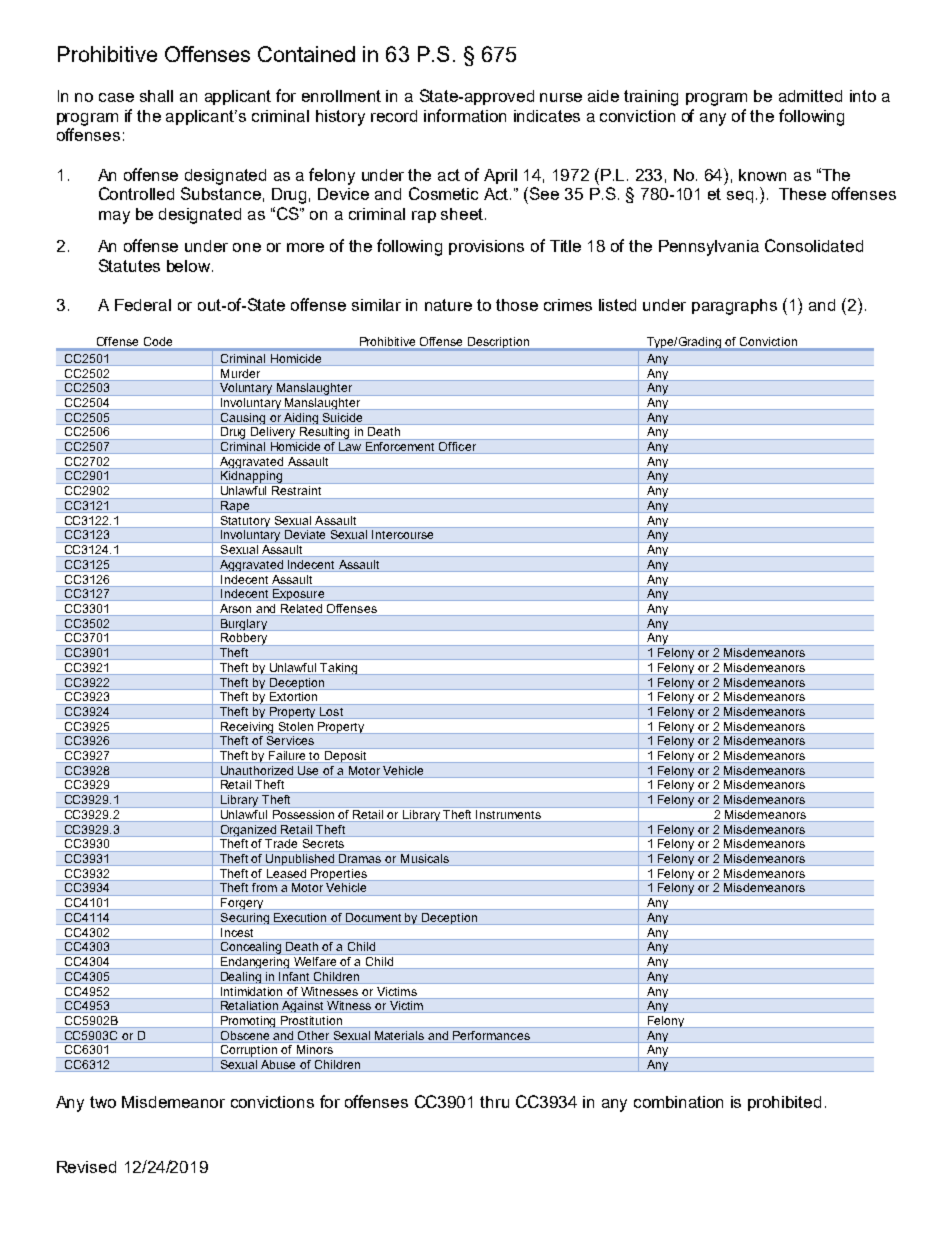 This document has width=952, height=1233. Describe the element at coordinates (103, 1102) in the document. I see `two` at that location.
